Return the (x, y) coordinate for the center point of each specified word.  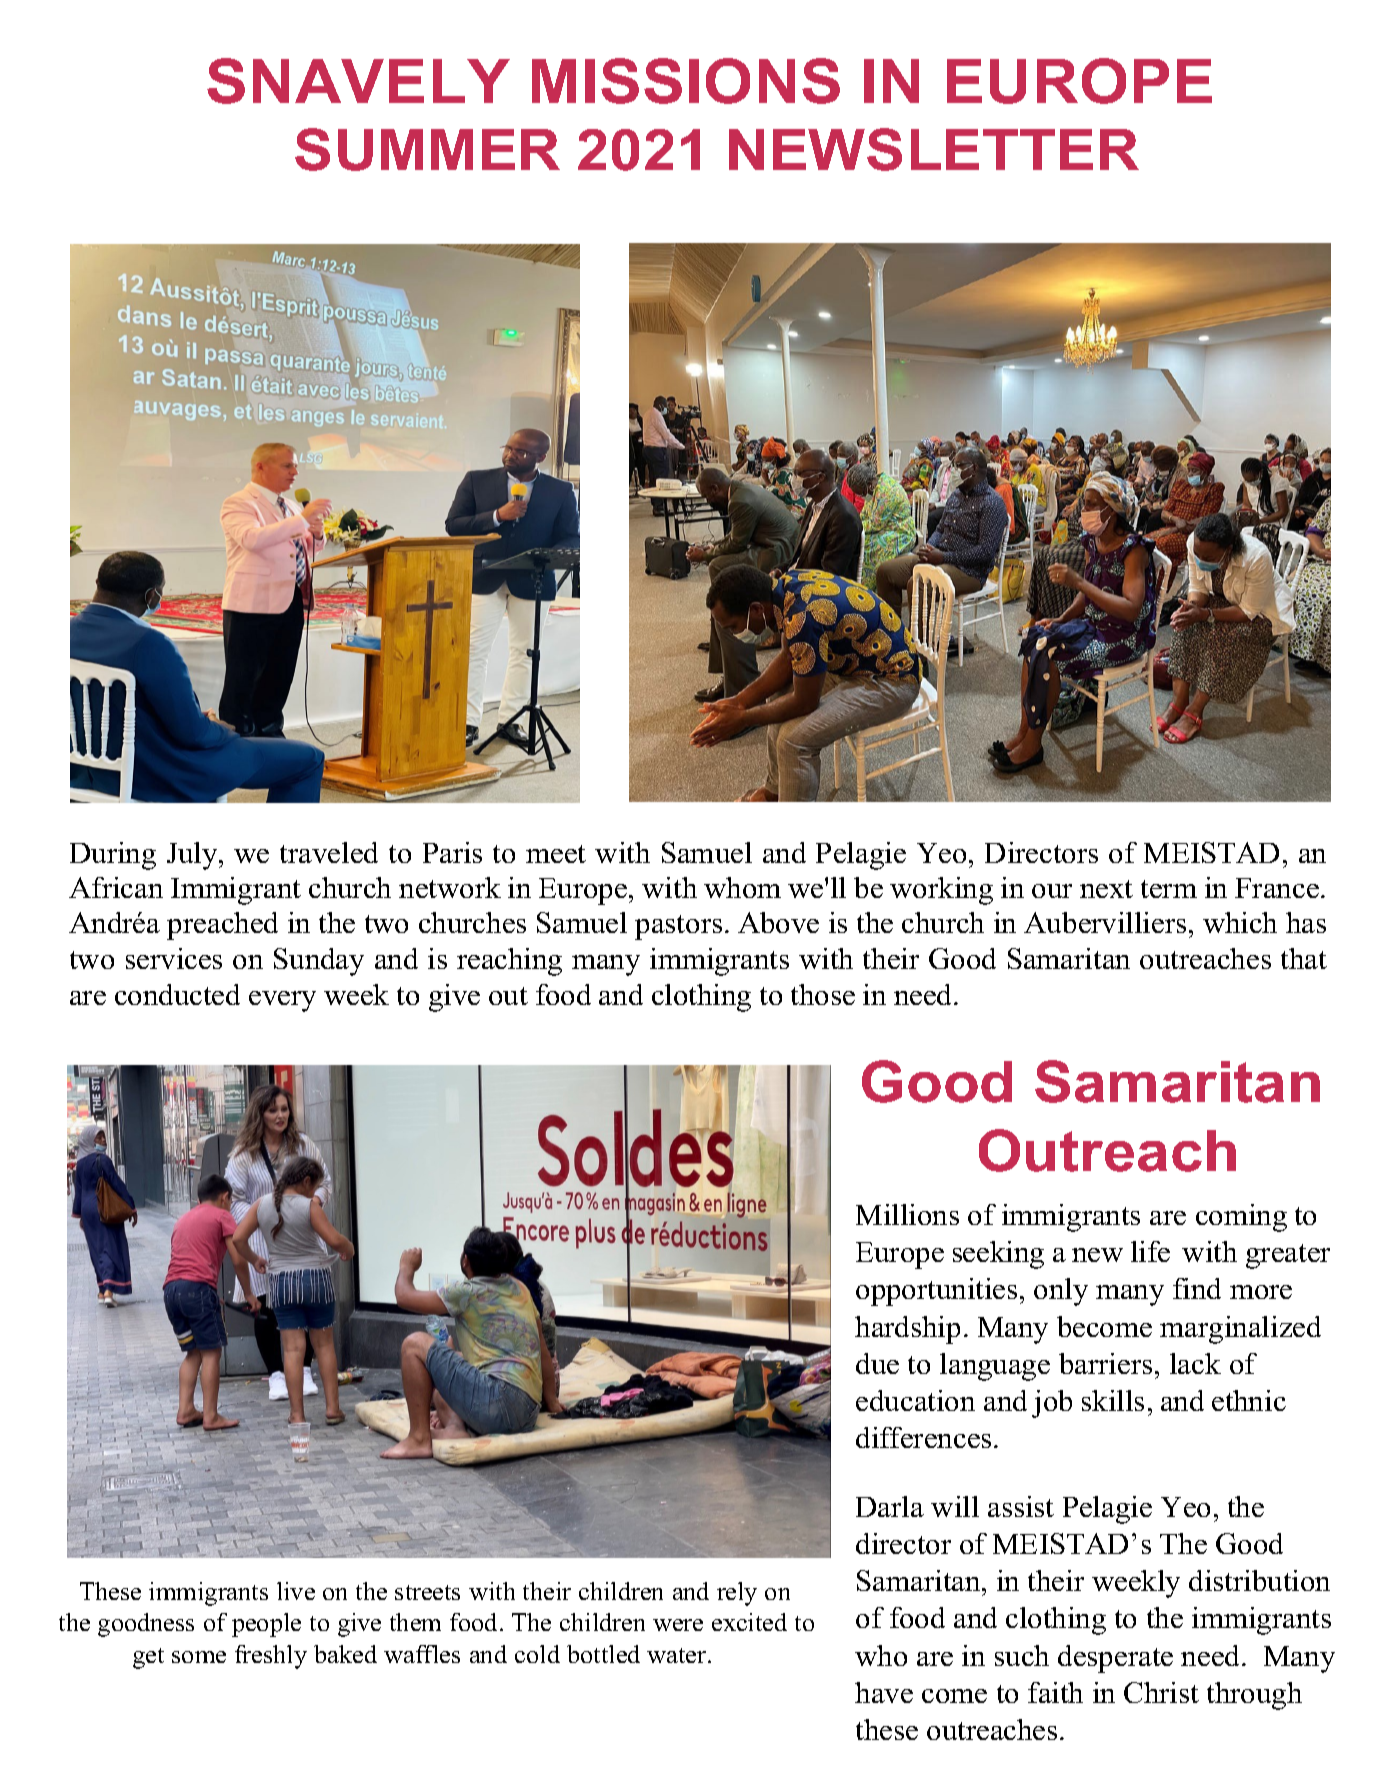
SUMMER (427, 149)
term (1169, 889)
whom (742, 887)
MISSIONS (686, 81)
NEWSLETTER (934, 149)
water (678, 1655)
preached (222, 926)
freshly (271, 1657)
